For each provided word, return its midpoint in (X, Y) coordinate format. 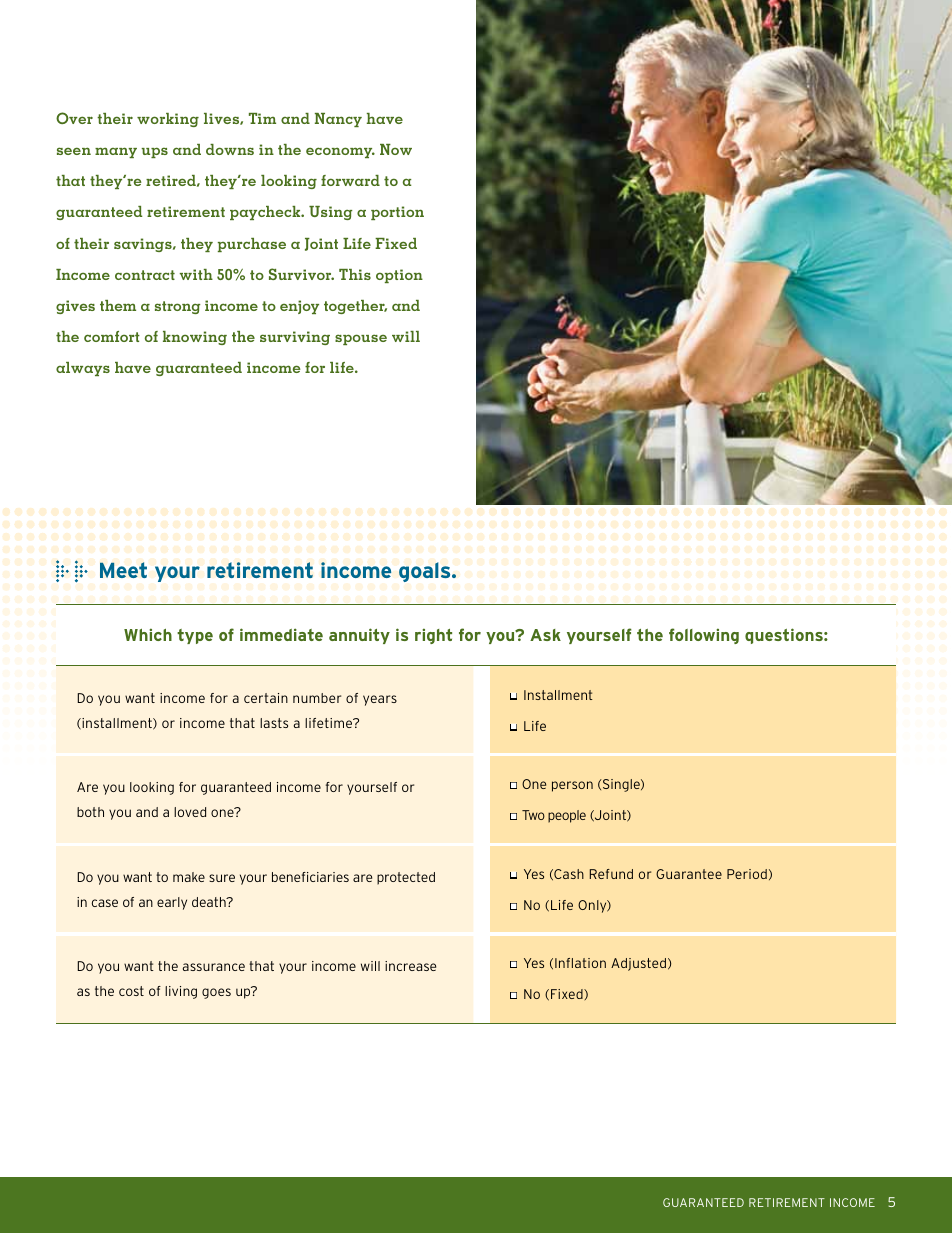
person (572, 786)
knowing (195, 338)
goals (426, 572)
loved (190, 812)
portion (397, 213)
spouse (361, 339)
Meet (123, 570)
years (380, 700)
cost (131, 991)
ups (154, 152)
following (704, 636)
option (399, 276)
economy (340, 152)
